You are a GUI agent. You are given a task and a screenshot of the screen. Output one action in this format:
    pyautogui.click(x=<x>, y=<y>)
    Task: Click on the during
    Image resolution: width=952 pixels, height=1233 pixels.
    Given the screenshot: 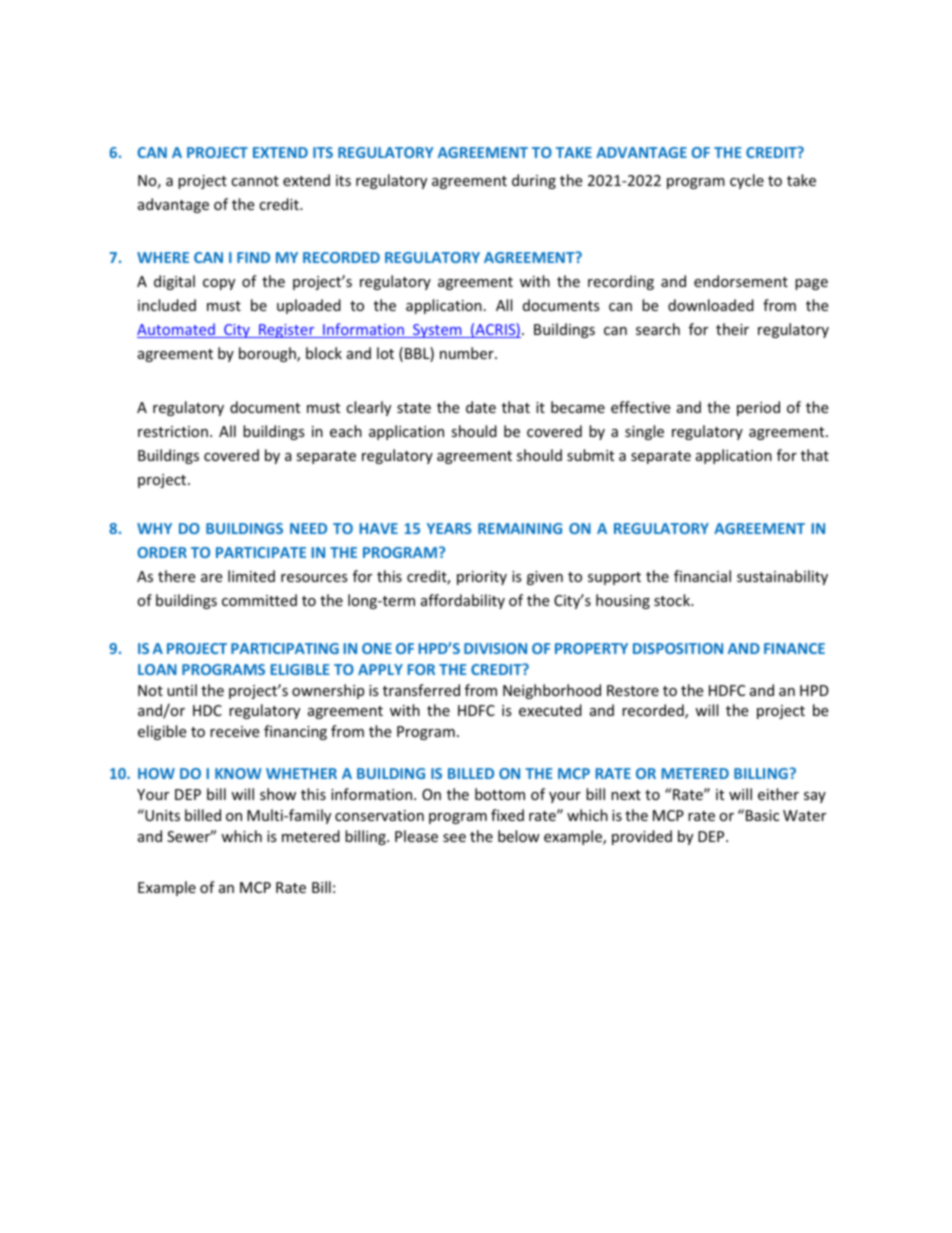 What is the action you would take?
    pyautogui.click(x=534, y=181)
